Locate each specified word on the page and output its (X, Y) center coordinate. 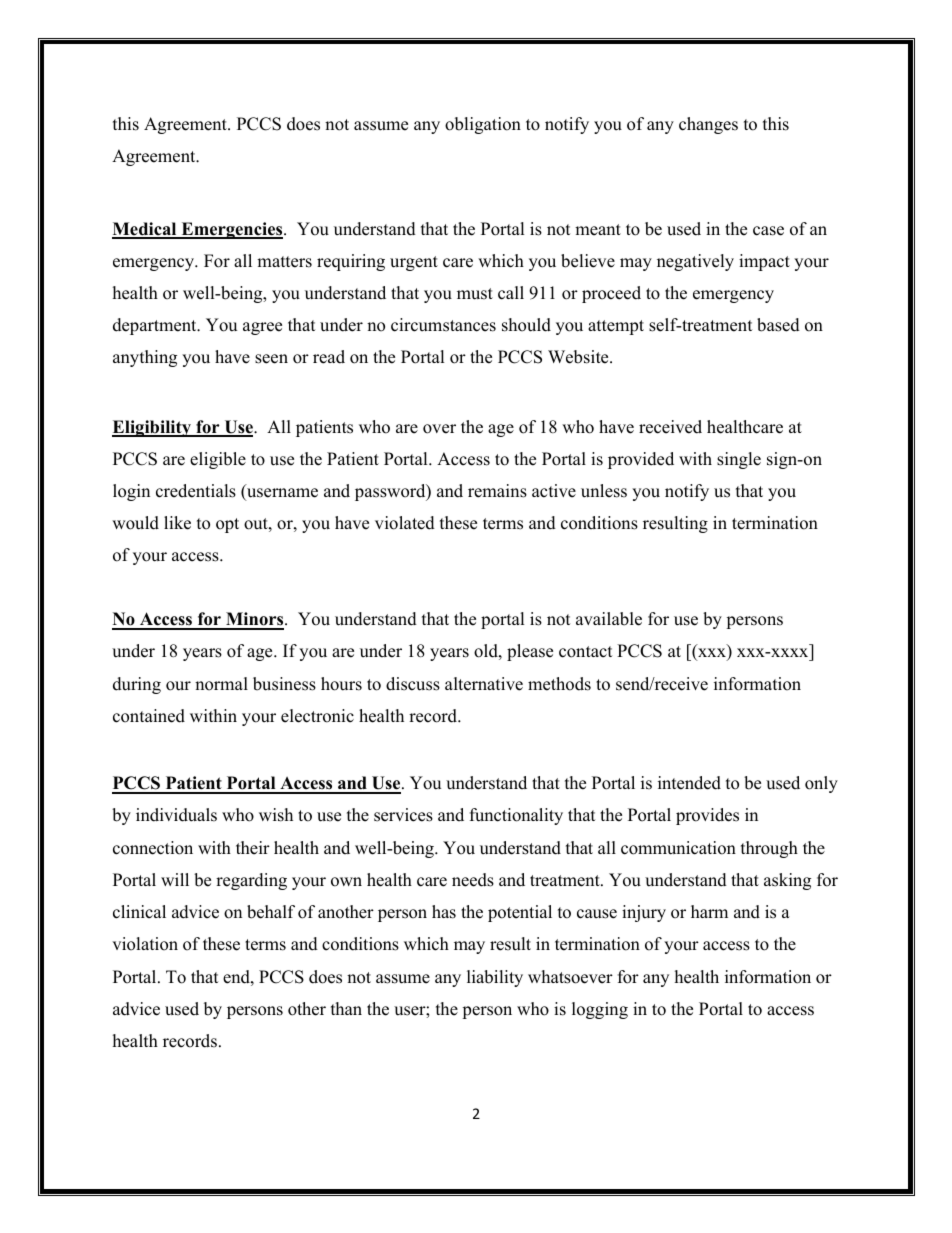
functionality (516, 816)
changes (708, 125)
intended (689, 783)
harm (709, 911)
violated (405, 523)
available (609, 619)
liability (495, 978)
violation (145, 944)
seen (271, 359)
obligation (483, 125)
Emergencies (232, 230)
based (778, 325)
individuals (176, 815)
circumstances (443, 325)
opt (227, 525)
